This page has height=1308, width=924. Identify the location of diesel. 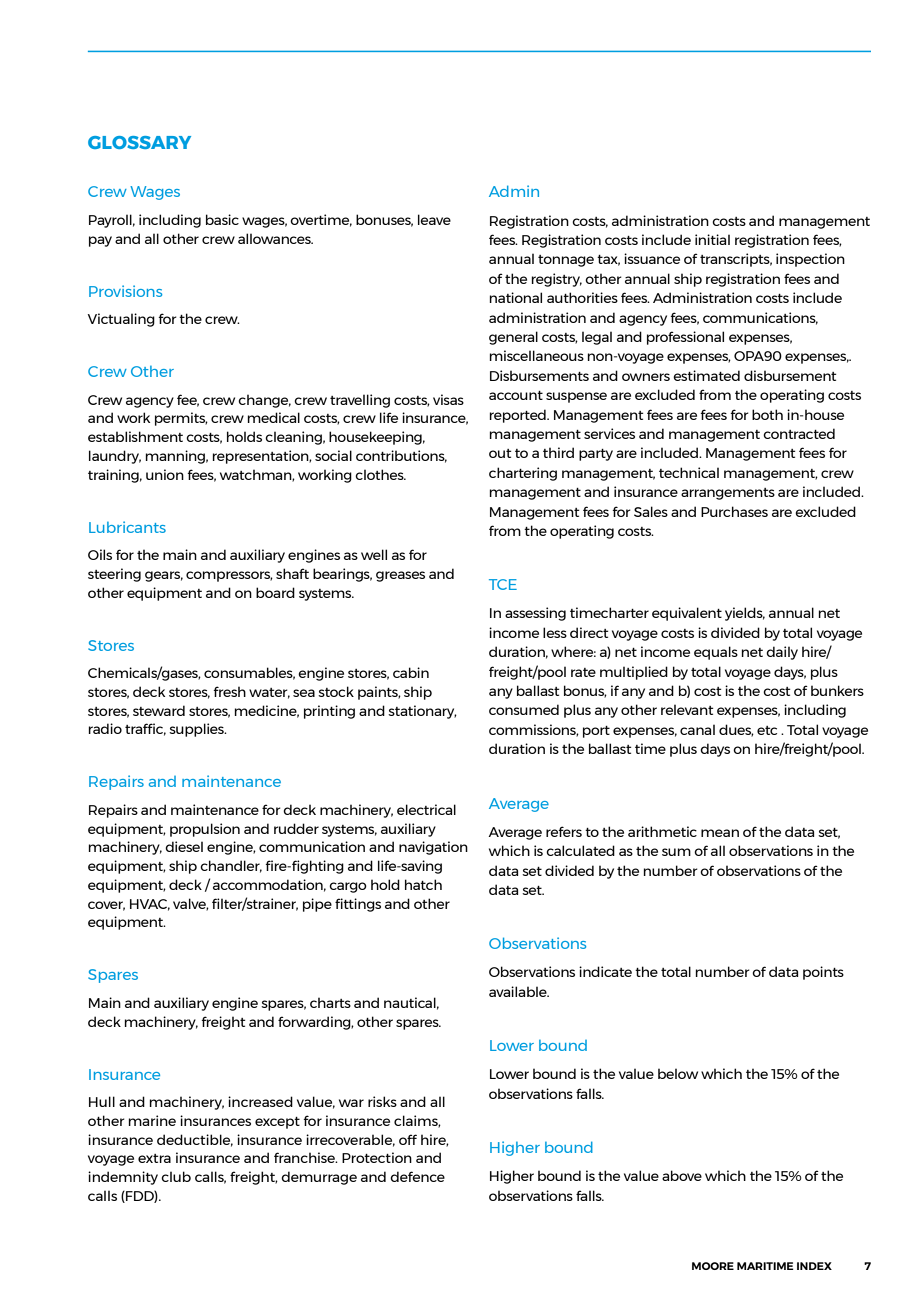
(184, 846).
